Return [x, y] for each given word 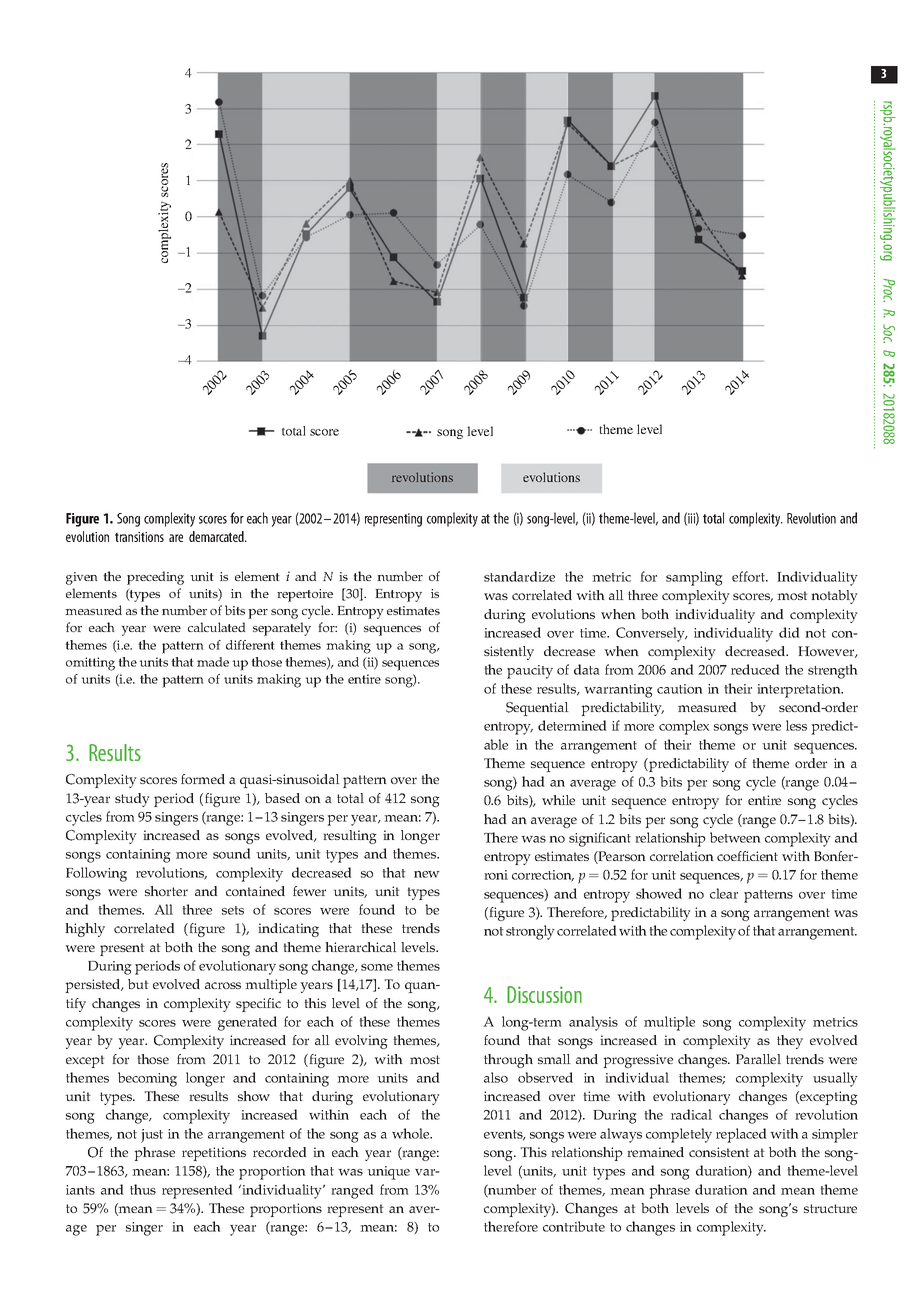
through [508, 1061]
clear [724, 893]
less [796, 725]
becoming [147, 1079]
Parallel [758, 1059]
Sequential [537, 709]
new [427, 874]
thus [143, 1189]
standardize [519, 576]
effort [749, 576]
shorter [166, 891]
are [176, 538]
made [213, 662]
